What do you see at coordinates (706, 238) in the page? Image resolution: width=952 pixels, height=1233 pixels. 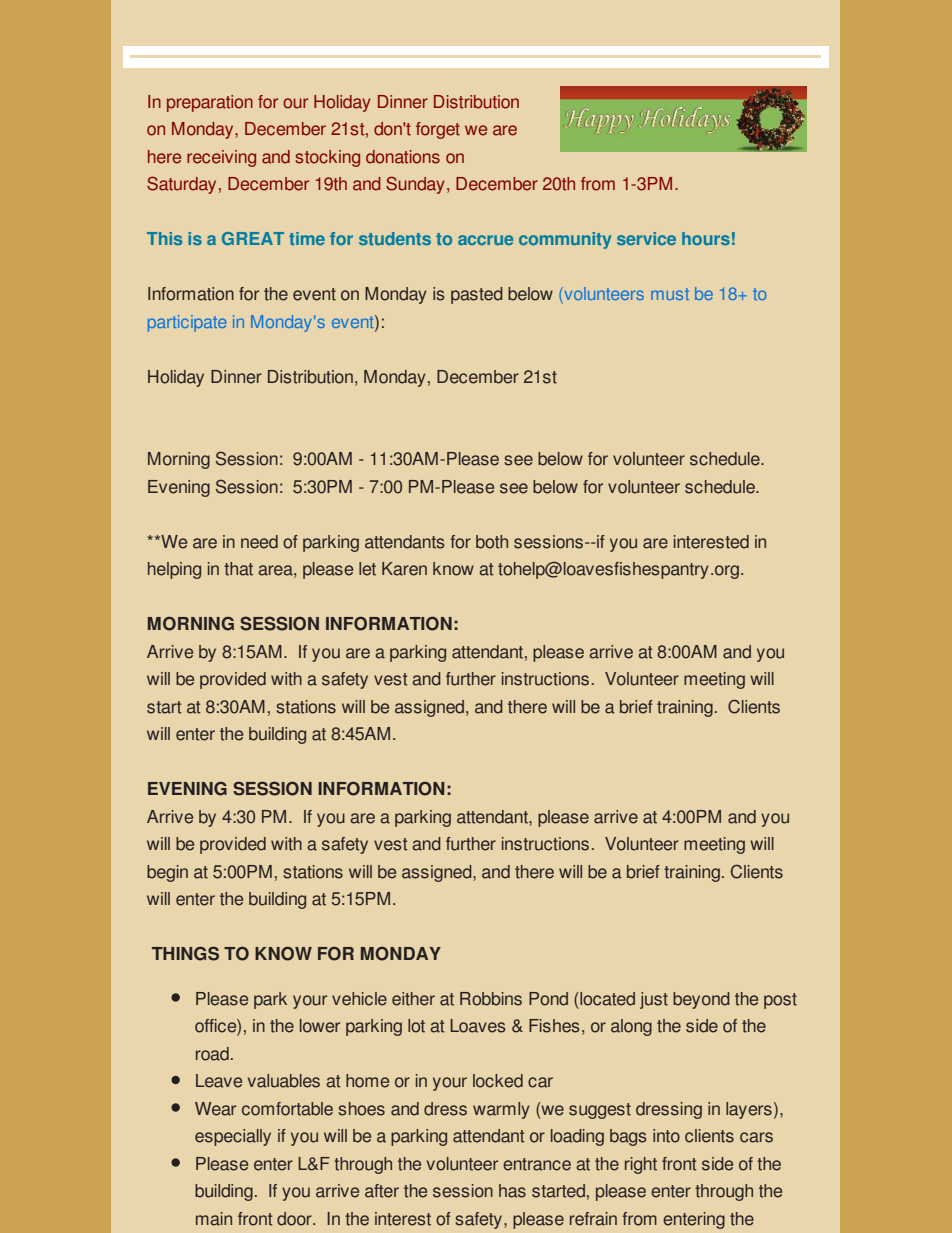 I see `hours` at bounding box center [706, 238].
